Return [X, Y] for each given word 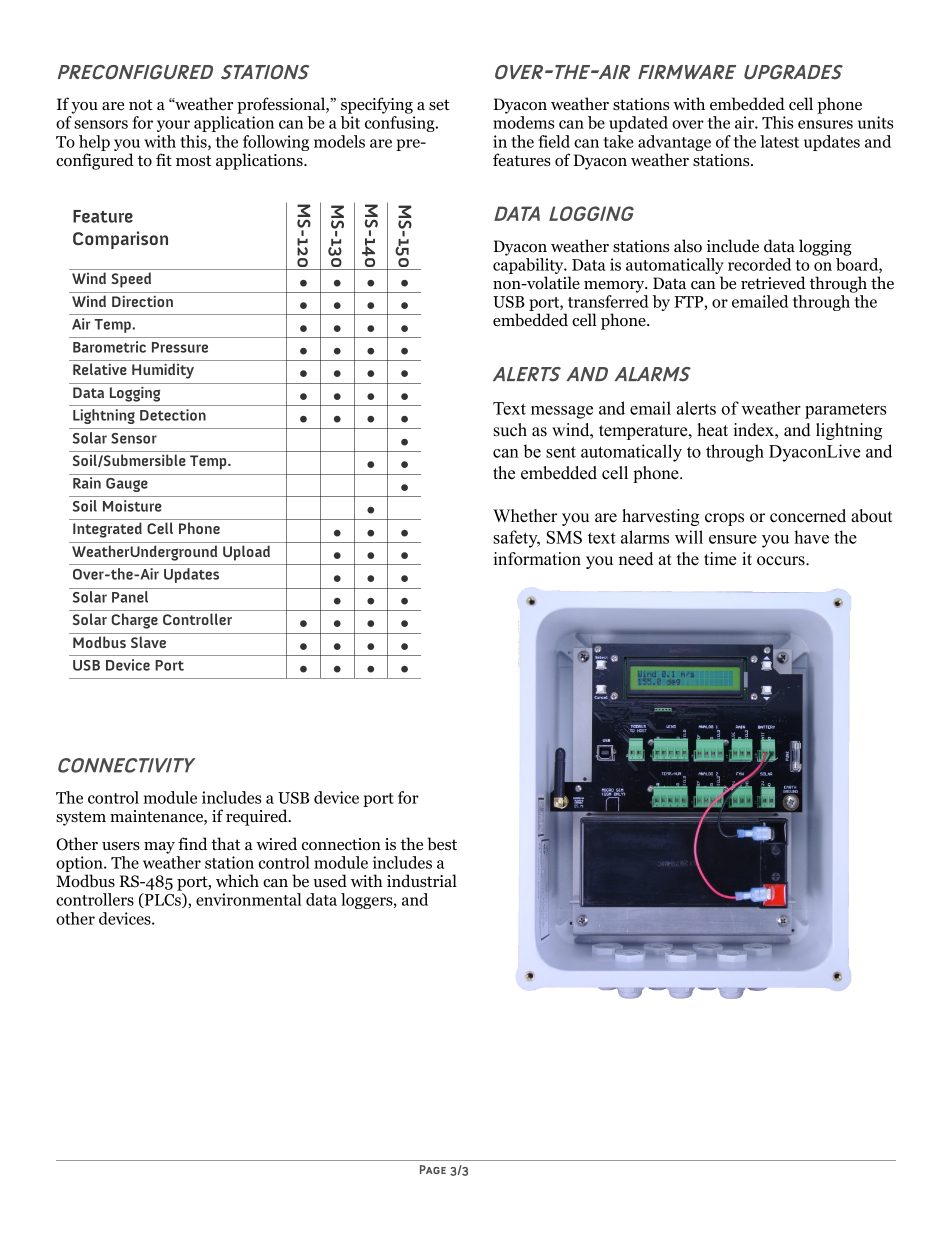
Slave [148, 642]
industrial [422, 881]
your [173, 126]
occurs [782, 561]
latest [779, 141]
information [537, 559]
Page [433, 1169]
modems [523, 122]
